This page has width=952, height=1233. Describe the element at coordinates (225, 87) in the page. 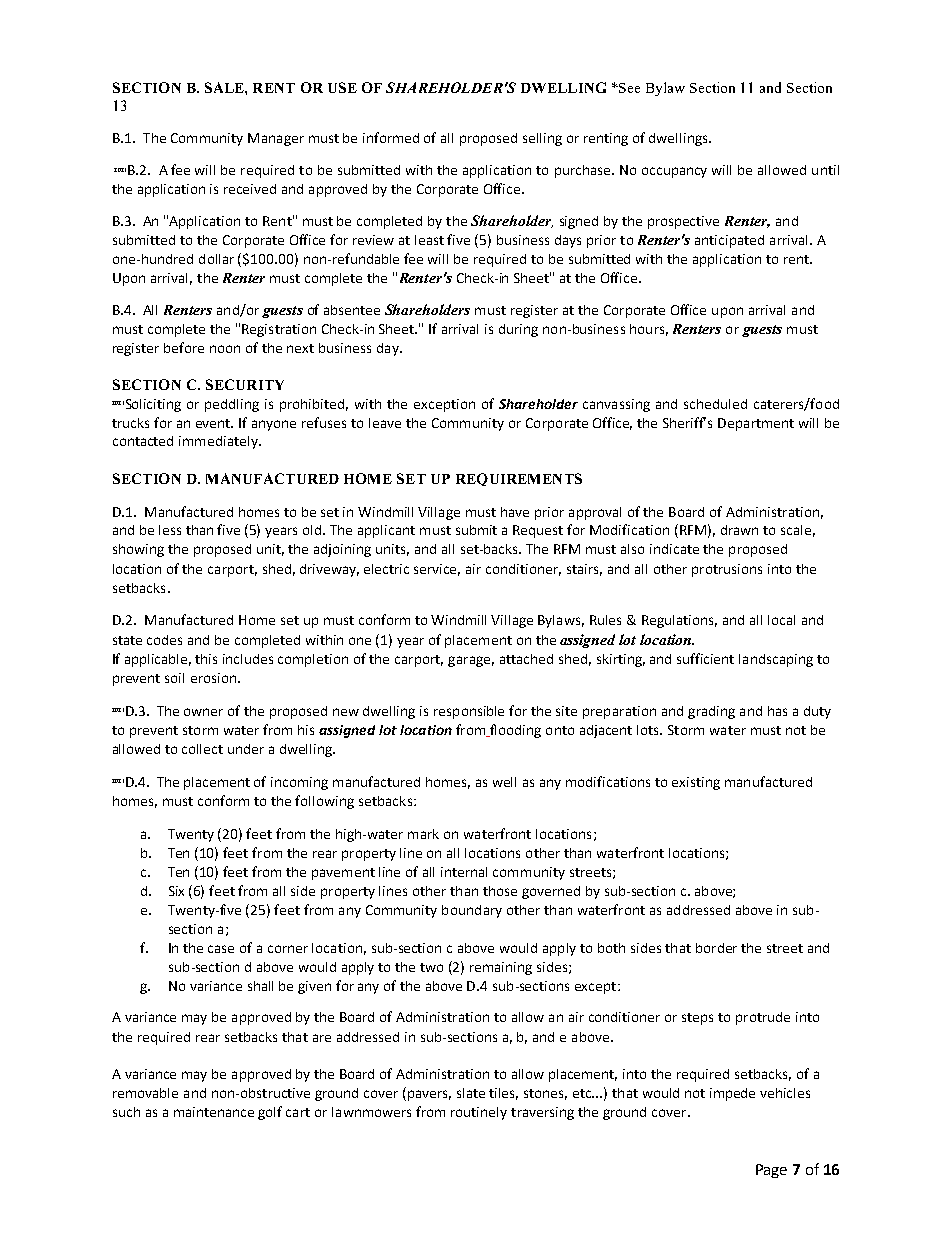

I see `SALE` at that location.
